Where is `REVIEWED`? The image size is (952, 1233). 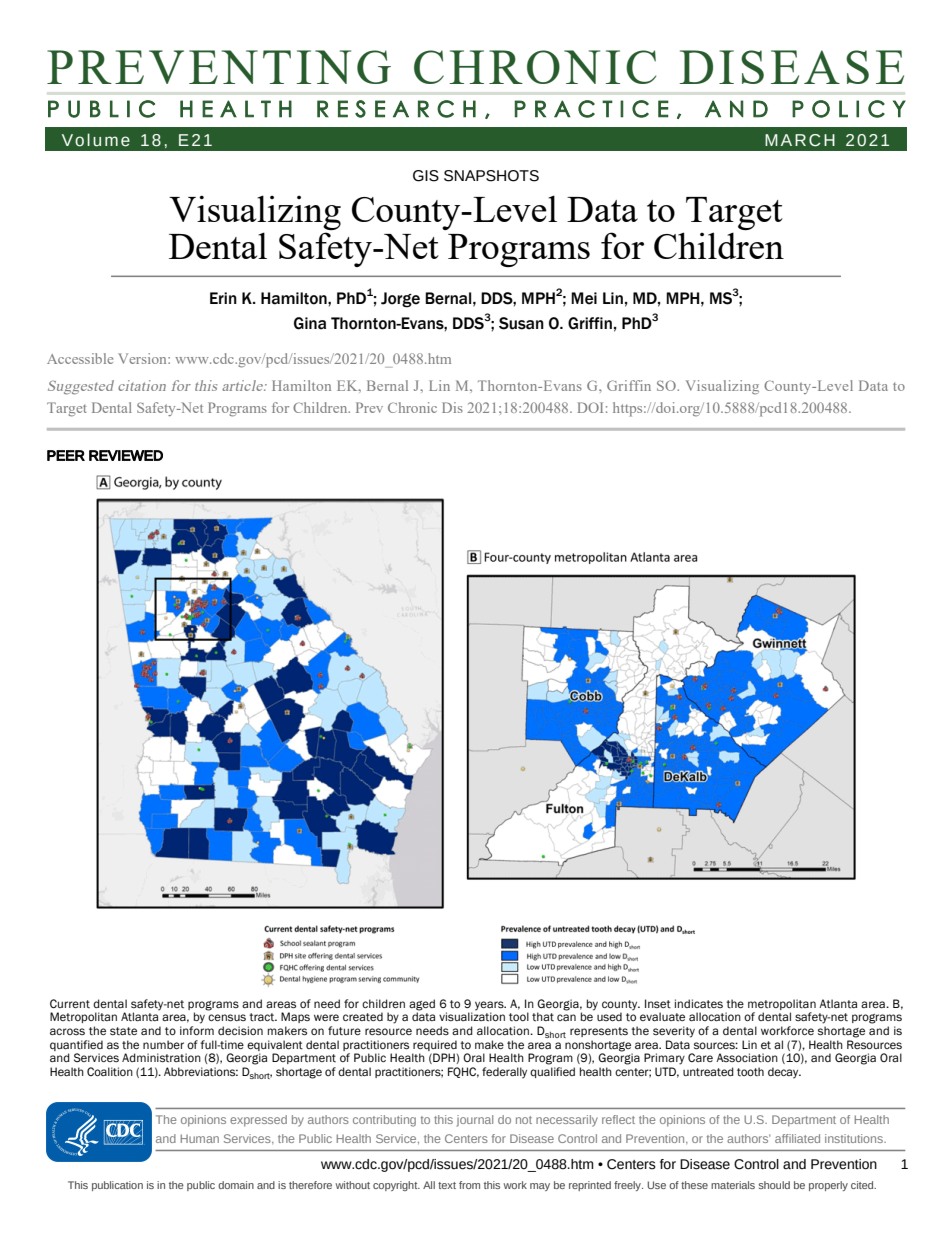 REVIEWED is located at coordinates (126, 455).
